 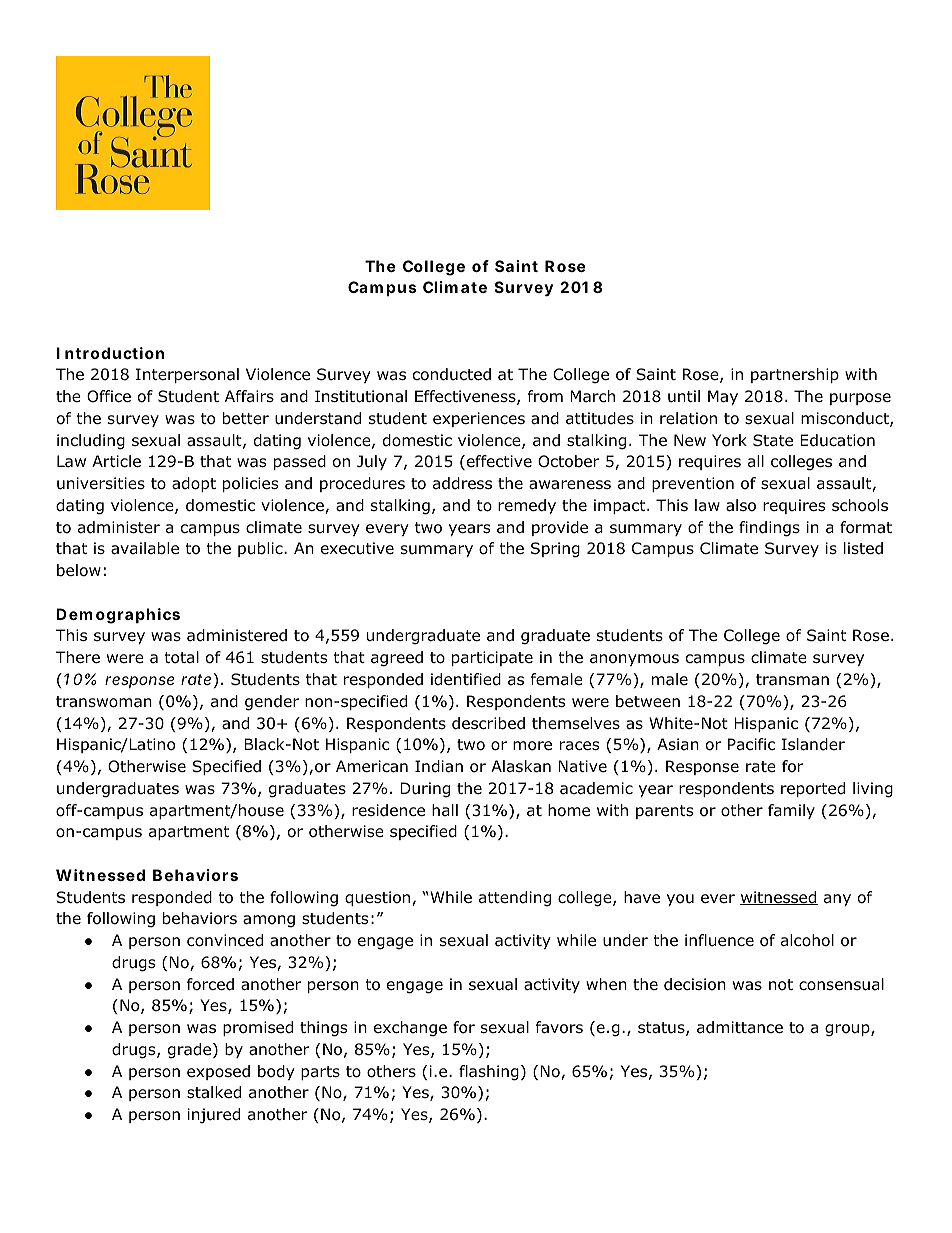 I want to click on family, so click(x=791, y=811).
